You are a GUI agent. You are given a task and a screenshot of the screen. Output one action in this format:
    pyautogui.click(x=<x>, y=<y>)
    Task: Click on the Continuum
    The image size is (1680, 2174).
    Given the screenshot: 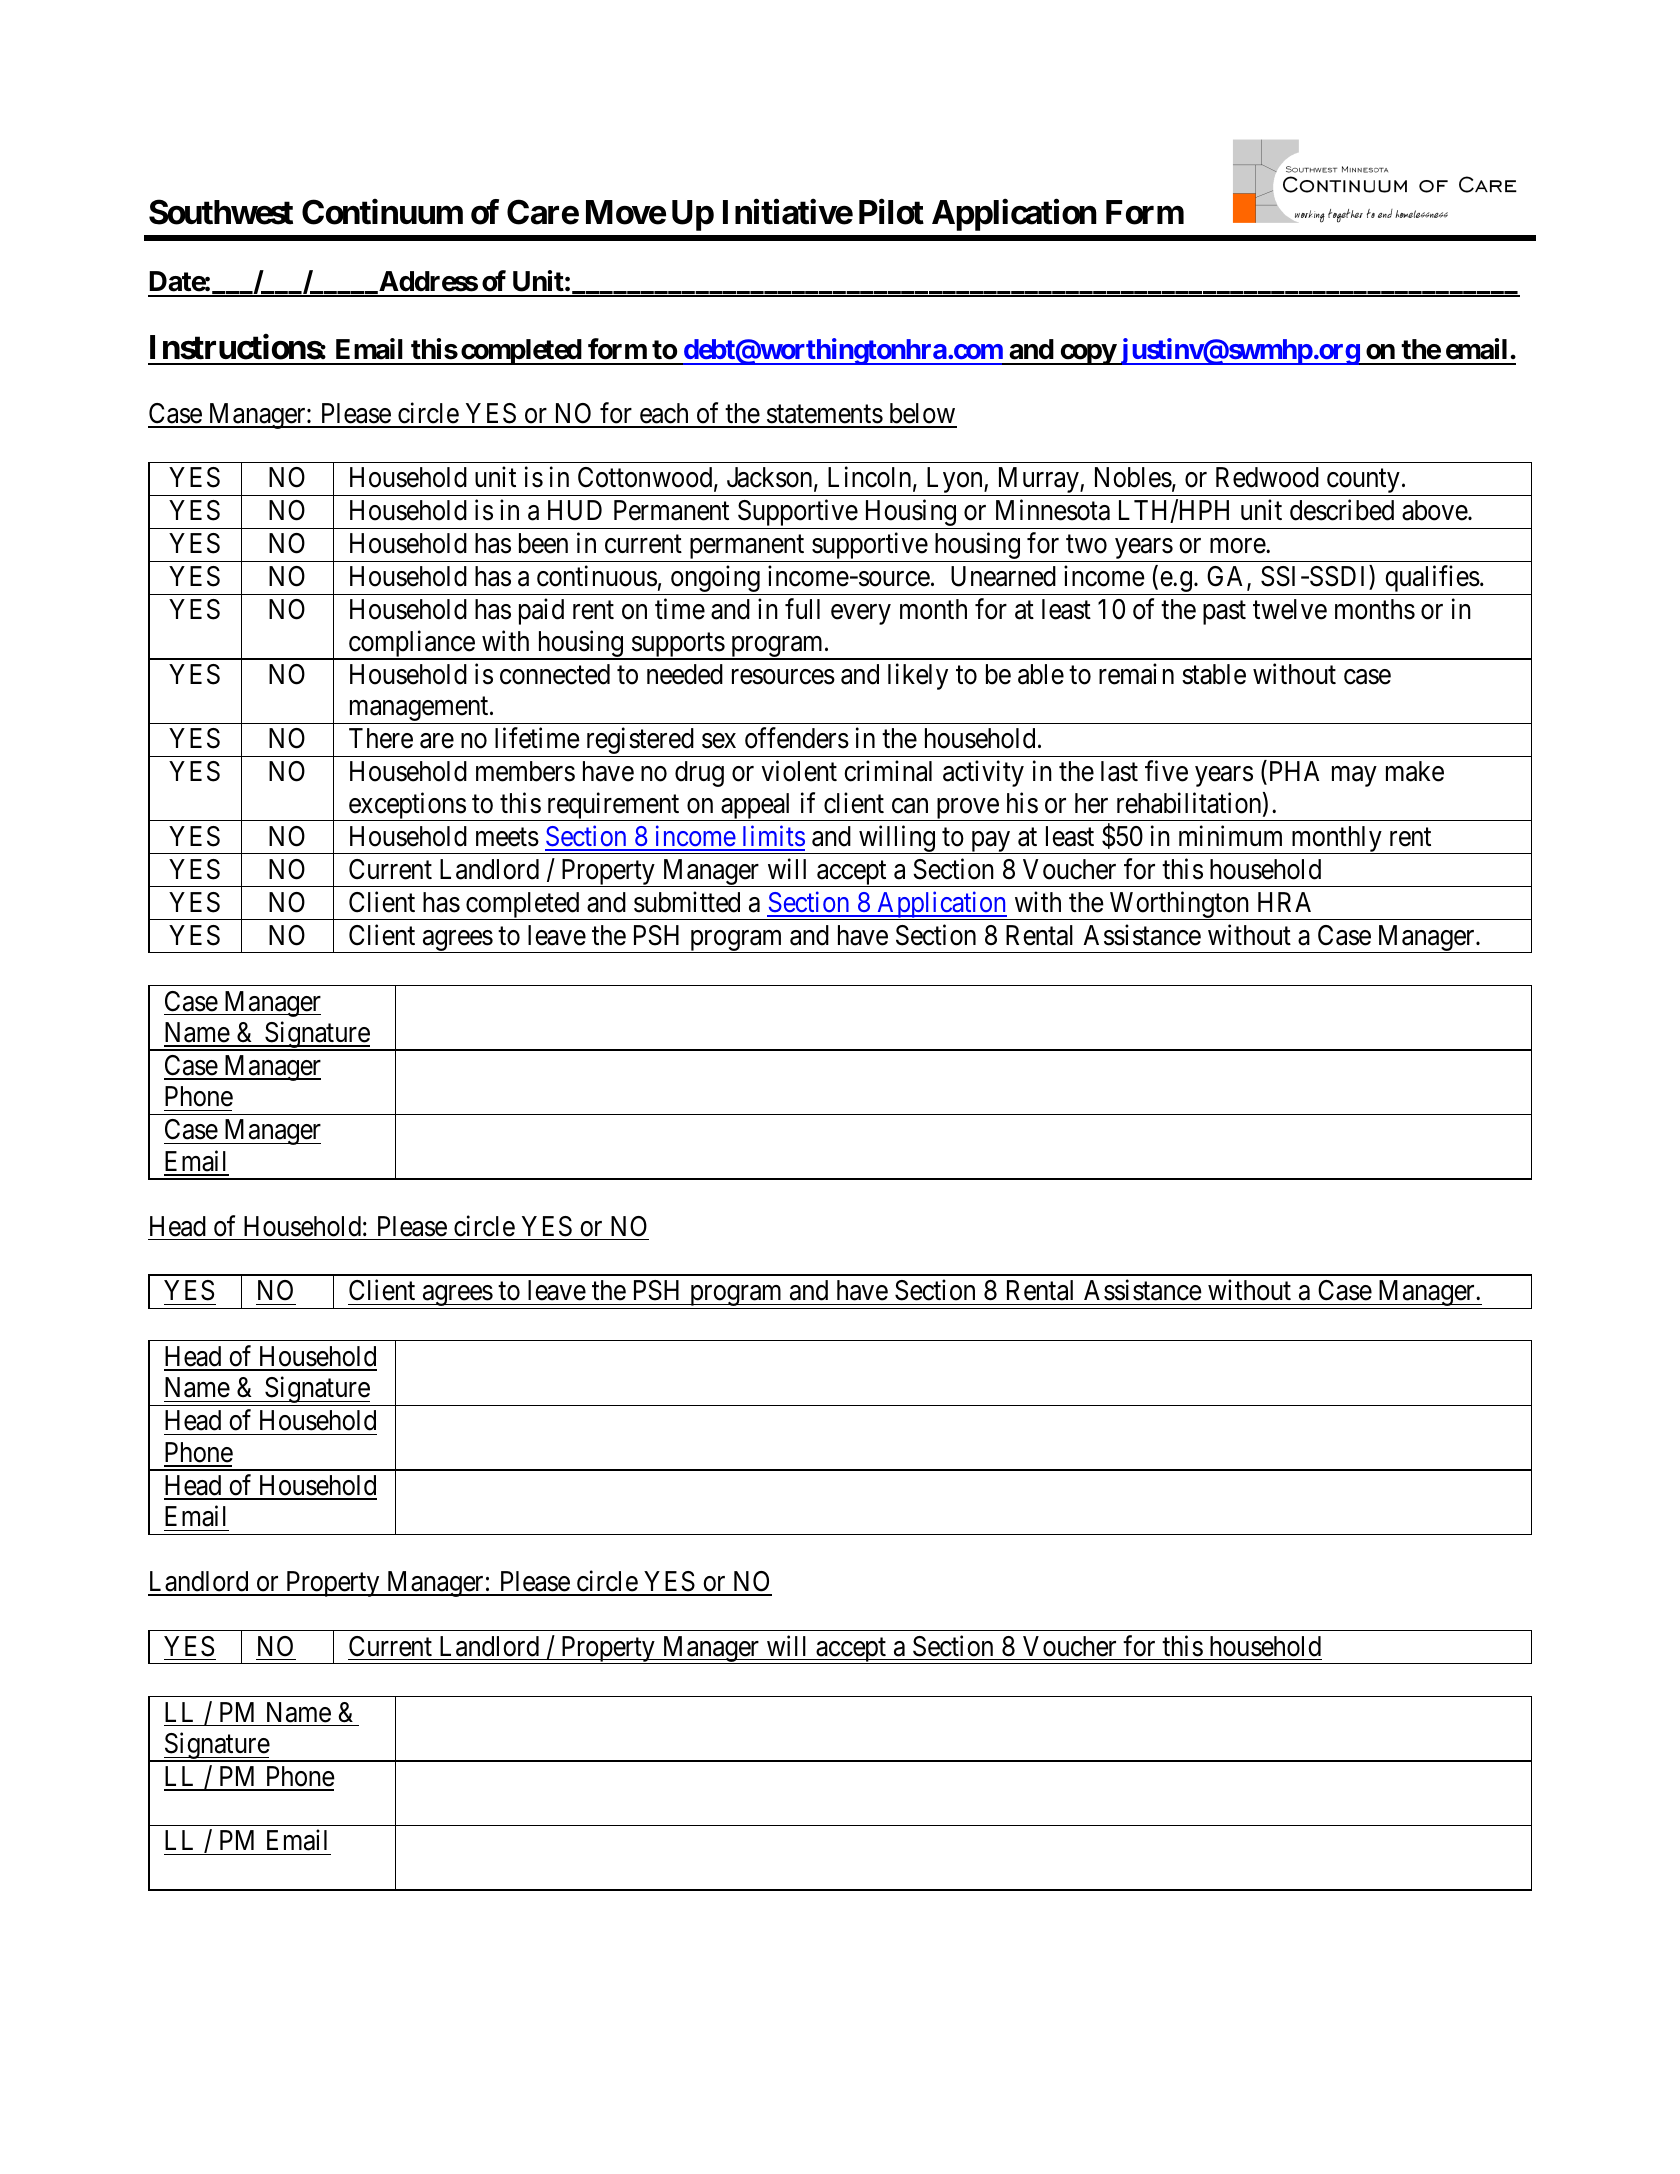 What is the action you would take?
    pyautogui.click(x=382, y=212)
